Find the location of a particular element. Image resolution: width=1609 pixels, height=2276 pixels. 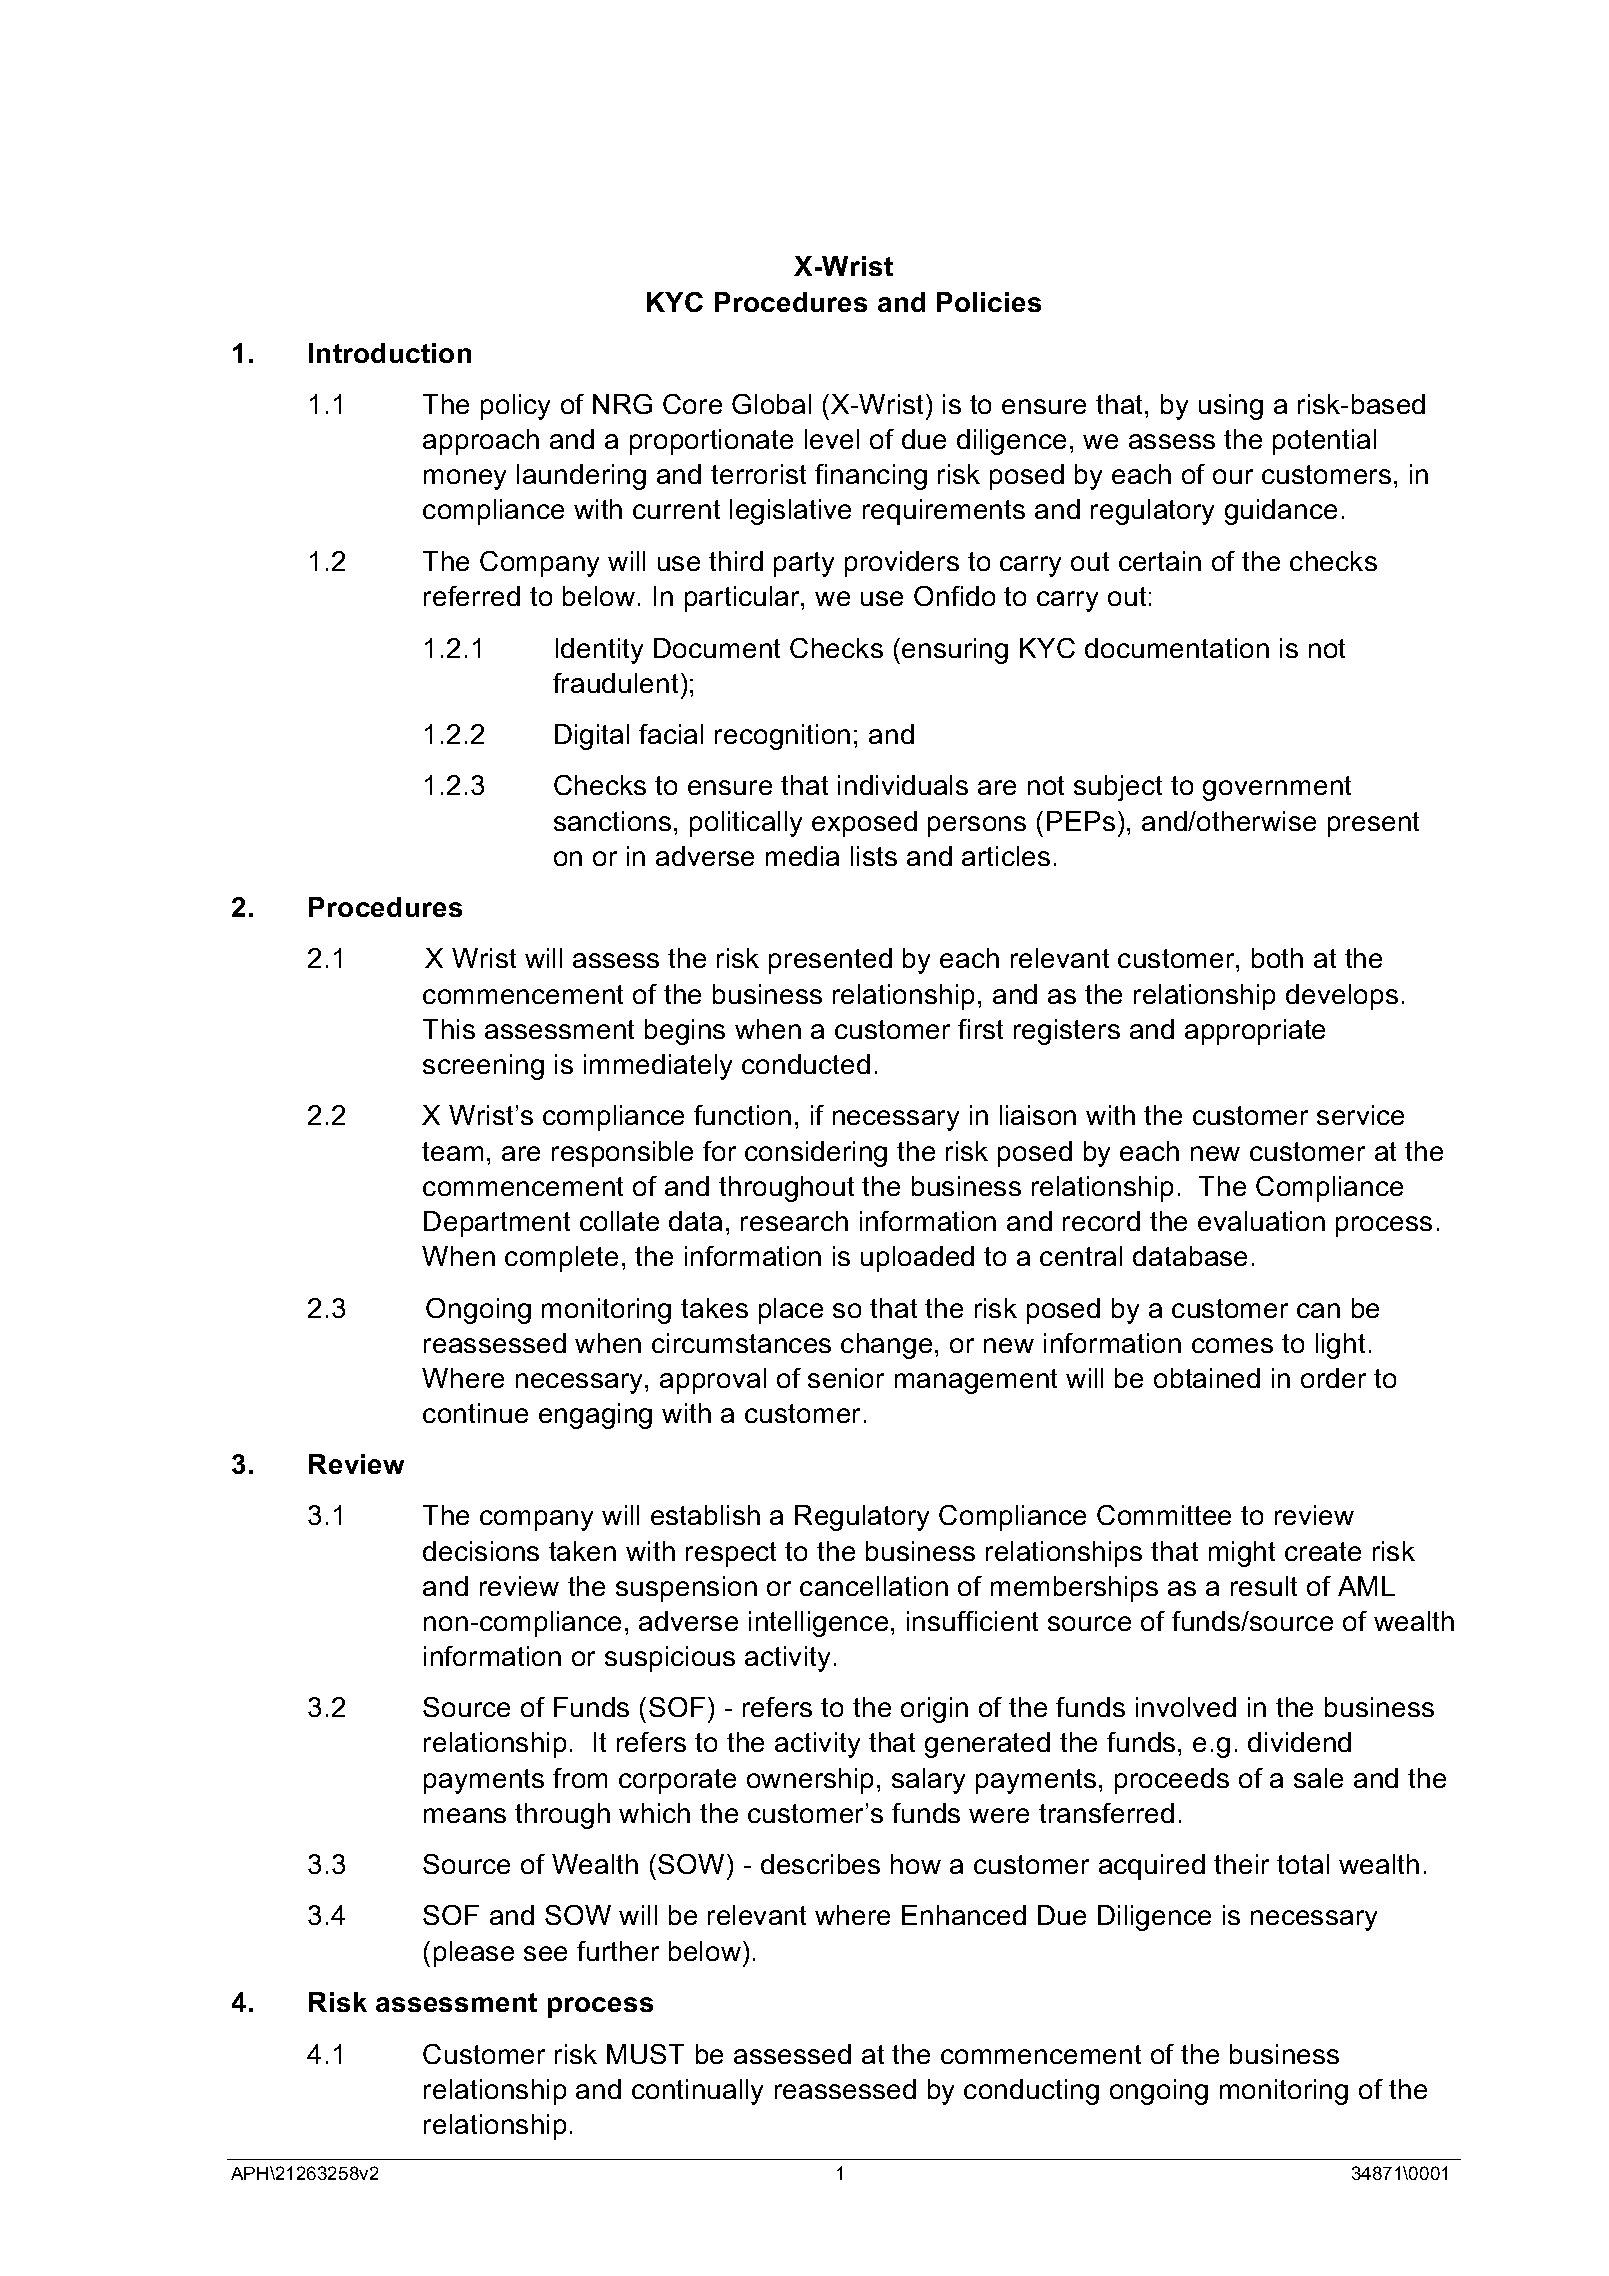

considering is located at coordinates (816, 1154).
